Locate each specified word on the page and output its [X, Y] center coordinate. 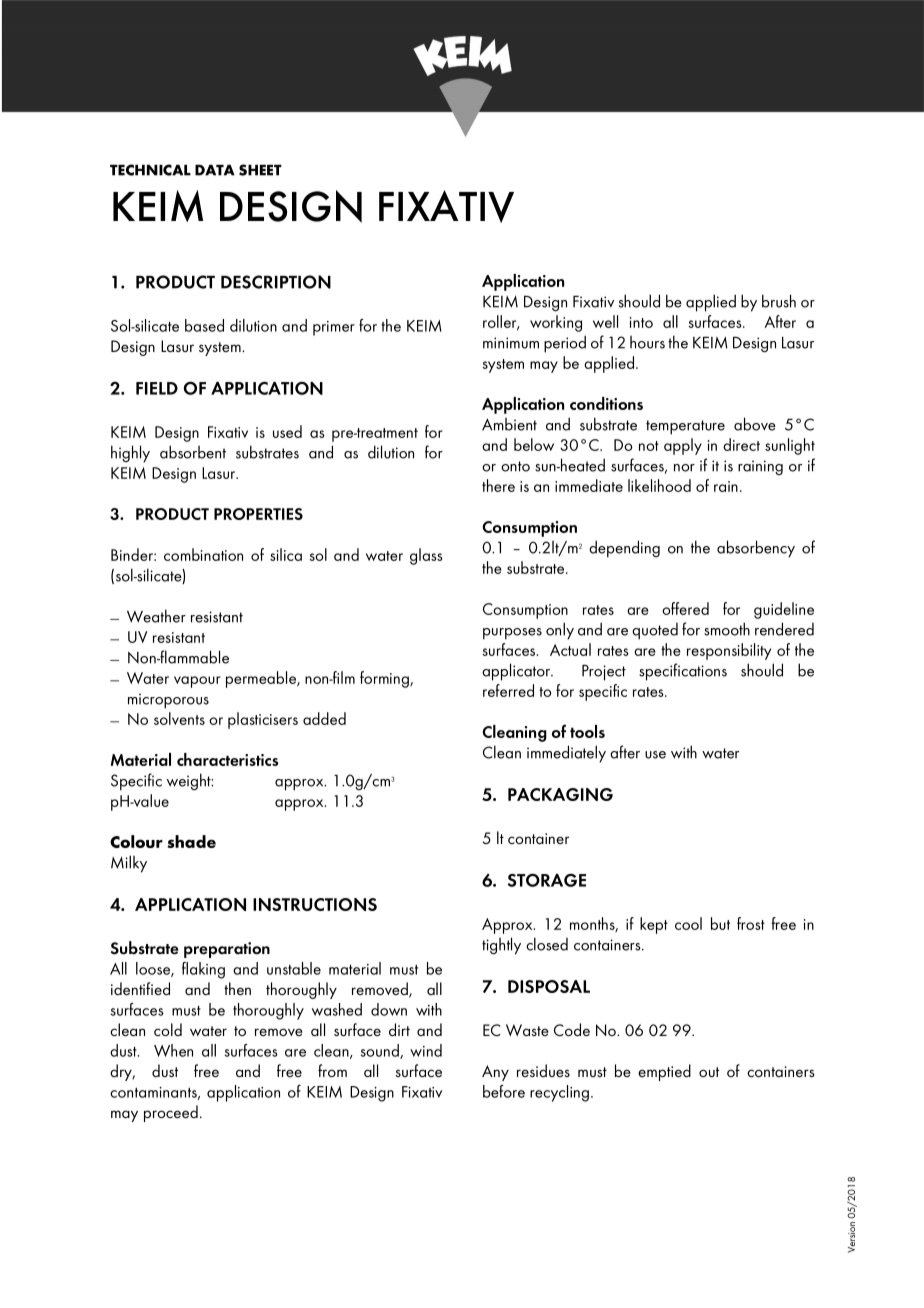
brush [779, 301]
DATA [215, 170]
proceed [171, 1113]
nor [684, 468]
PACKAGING [560, 794]
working [556, 323]
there [498, 485]
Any [495, 1073]
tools [587, 731]
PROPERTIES [258, 514]
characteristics [227, 759]
